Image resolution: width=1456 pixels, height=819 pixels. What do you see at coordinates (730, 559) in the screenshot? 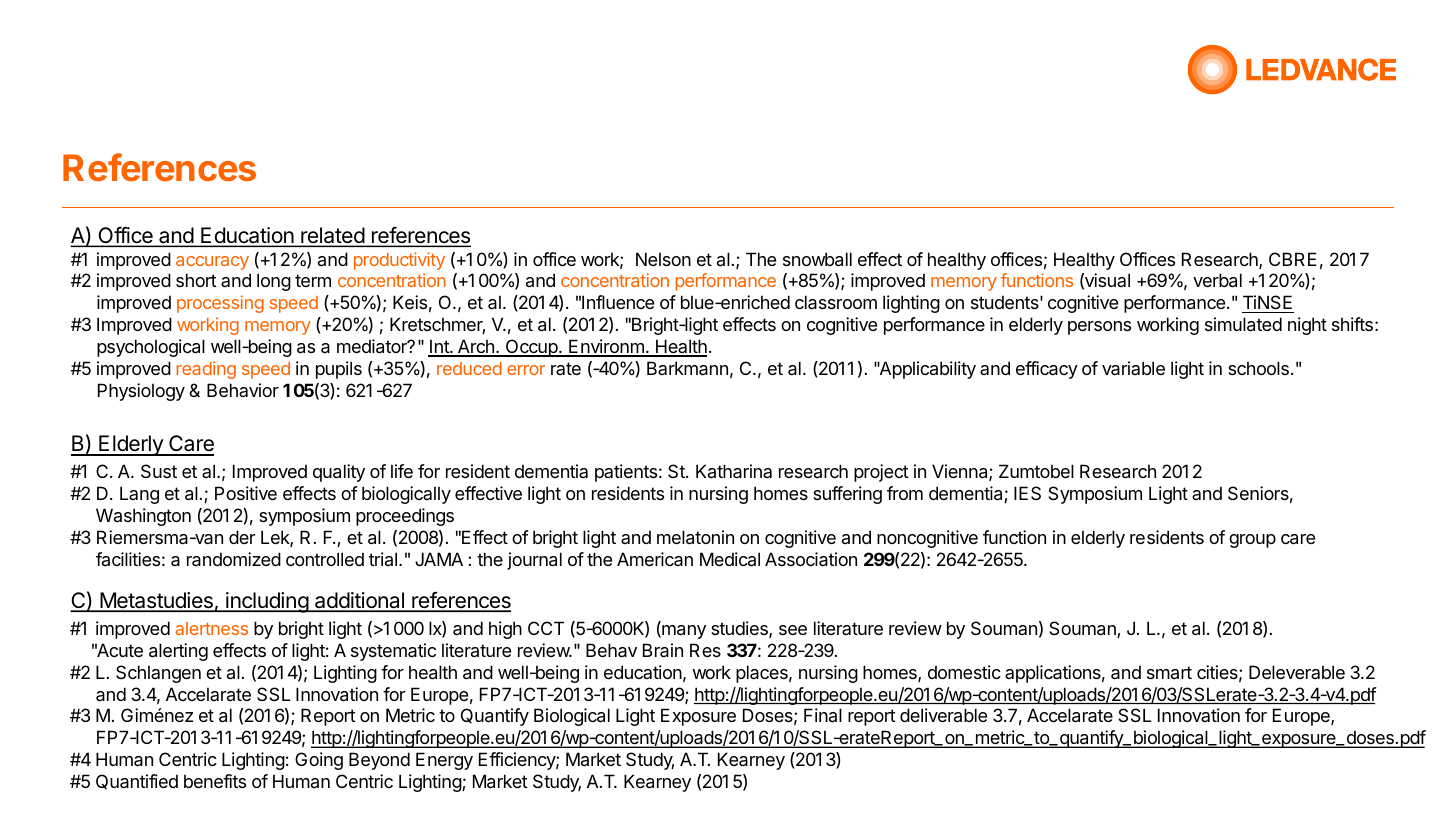
I see `Medical` at bounding box center [730, 559].
